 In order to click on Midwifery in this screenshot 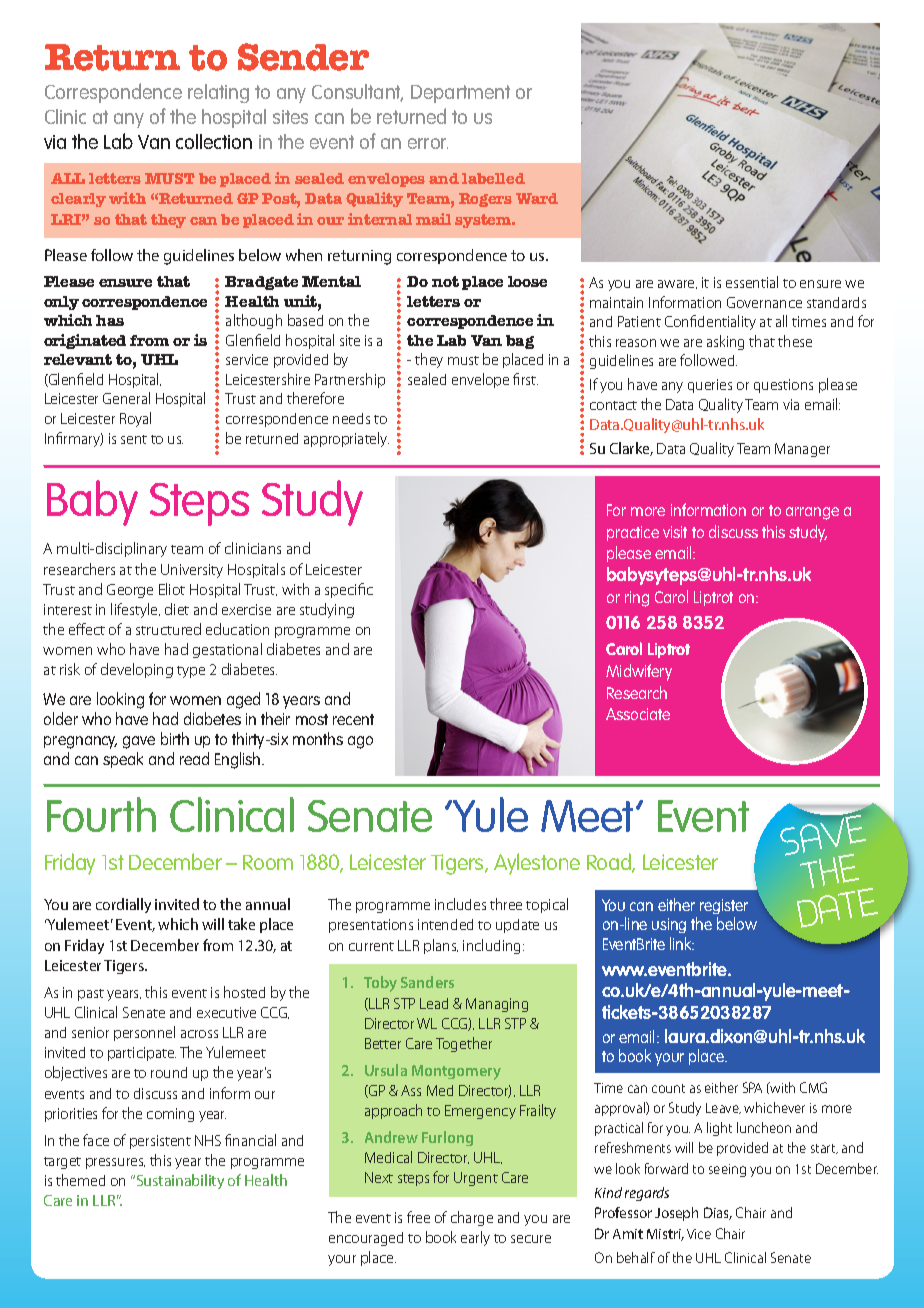, I will do `click(639, 672)`.
